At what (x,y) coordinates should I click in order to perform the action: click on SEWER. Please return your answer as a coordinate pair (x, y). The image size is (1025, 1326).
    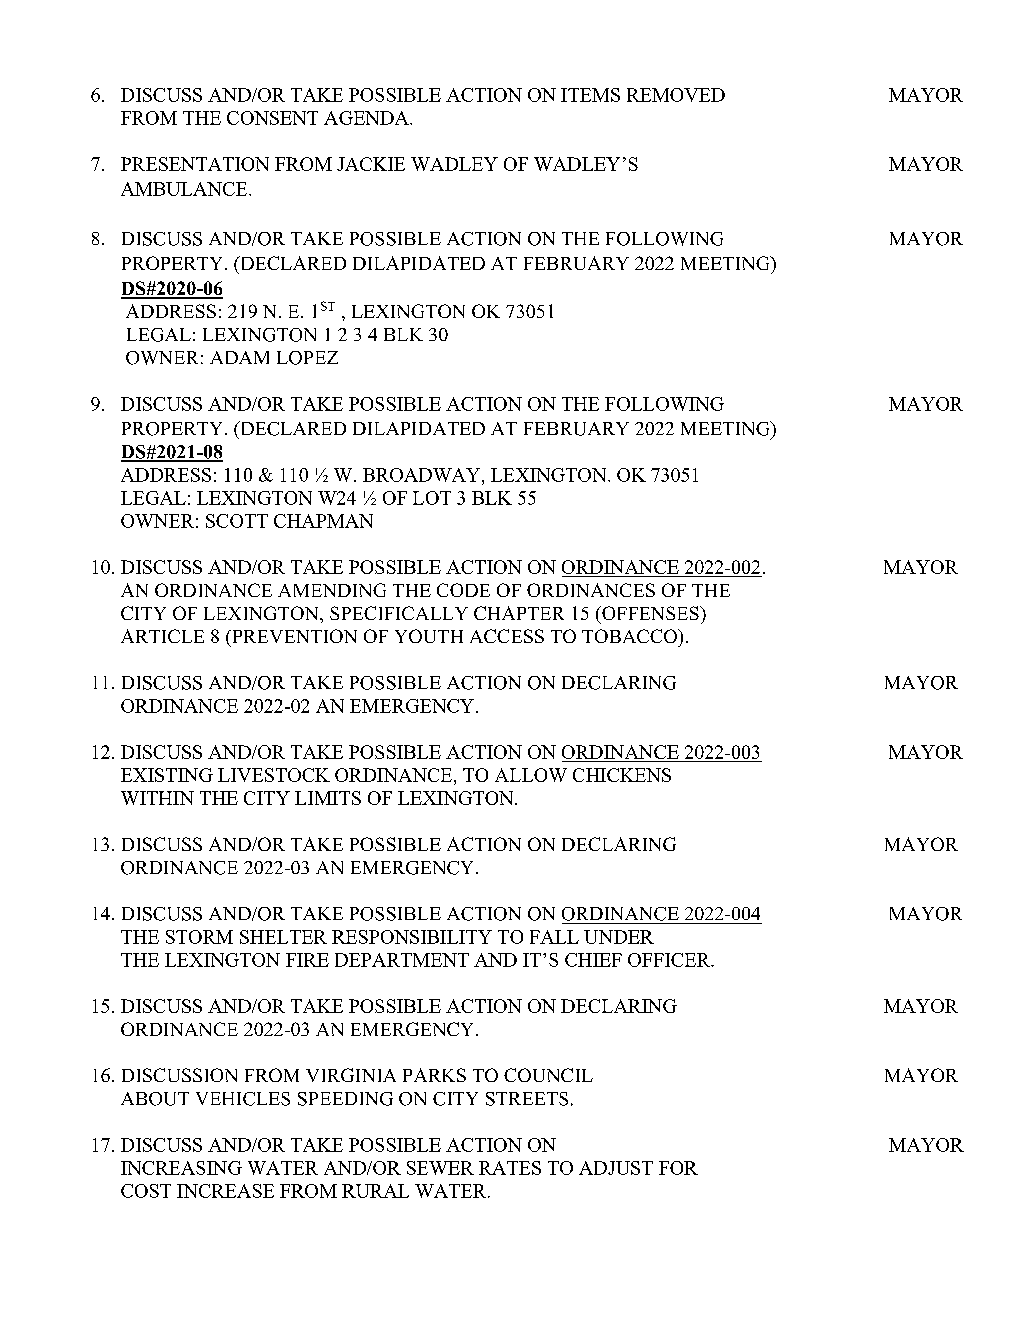
    Looking at the image, I should click on (440, 1168).
